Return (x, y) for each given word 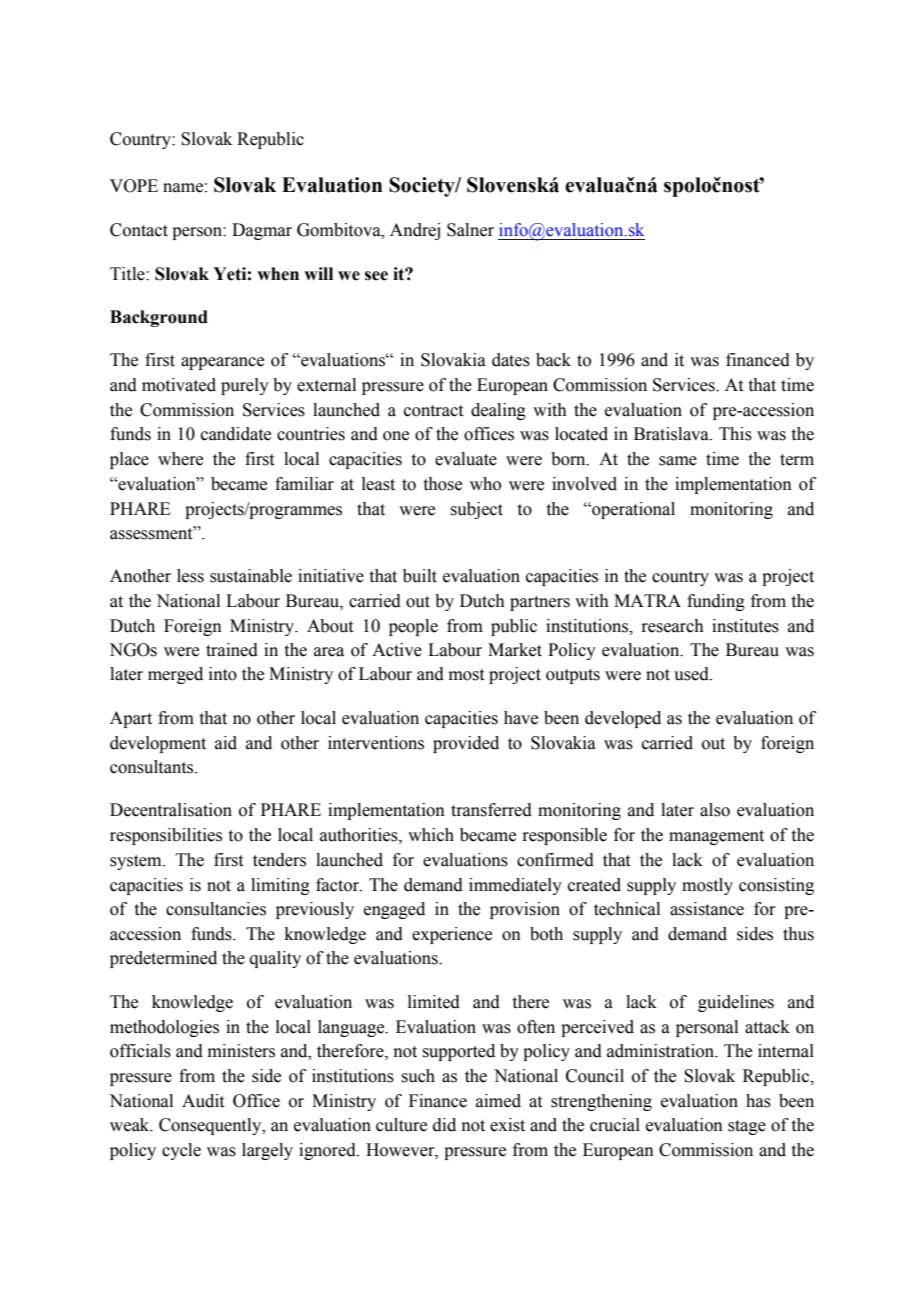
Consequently (211, 1126)
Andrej (415, 231)
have (521, 718)
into (223, 674)
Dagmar (262, 231)
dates (511, 360)
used (692, 674)
